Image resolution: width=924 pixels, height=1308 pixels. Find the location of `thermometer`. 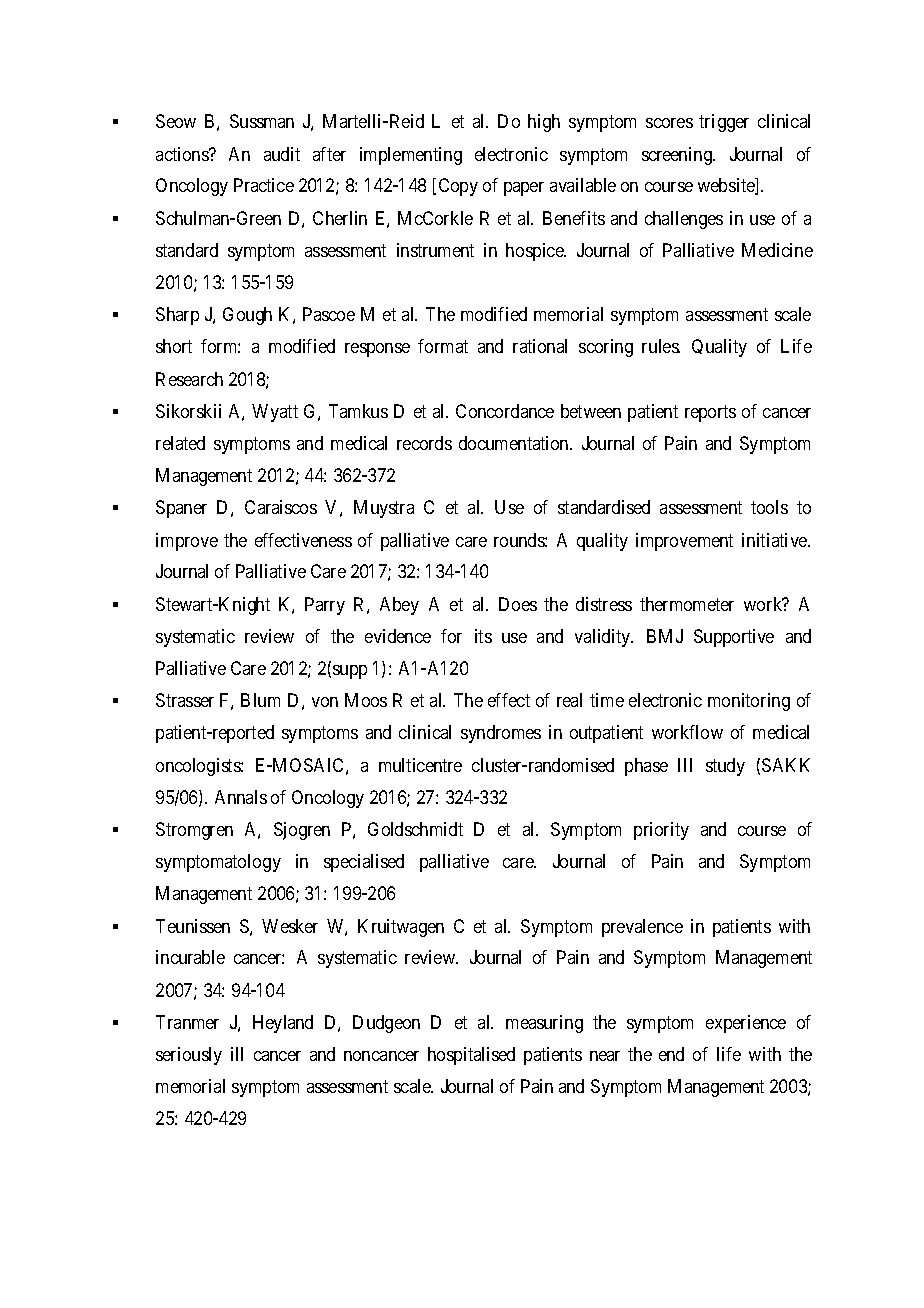

thermometer is located at coordinates (687, 604).
